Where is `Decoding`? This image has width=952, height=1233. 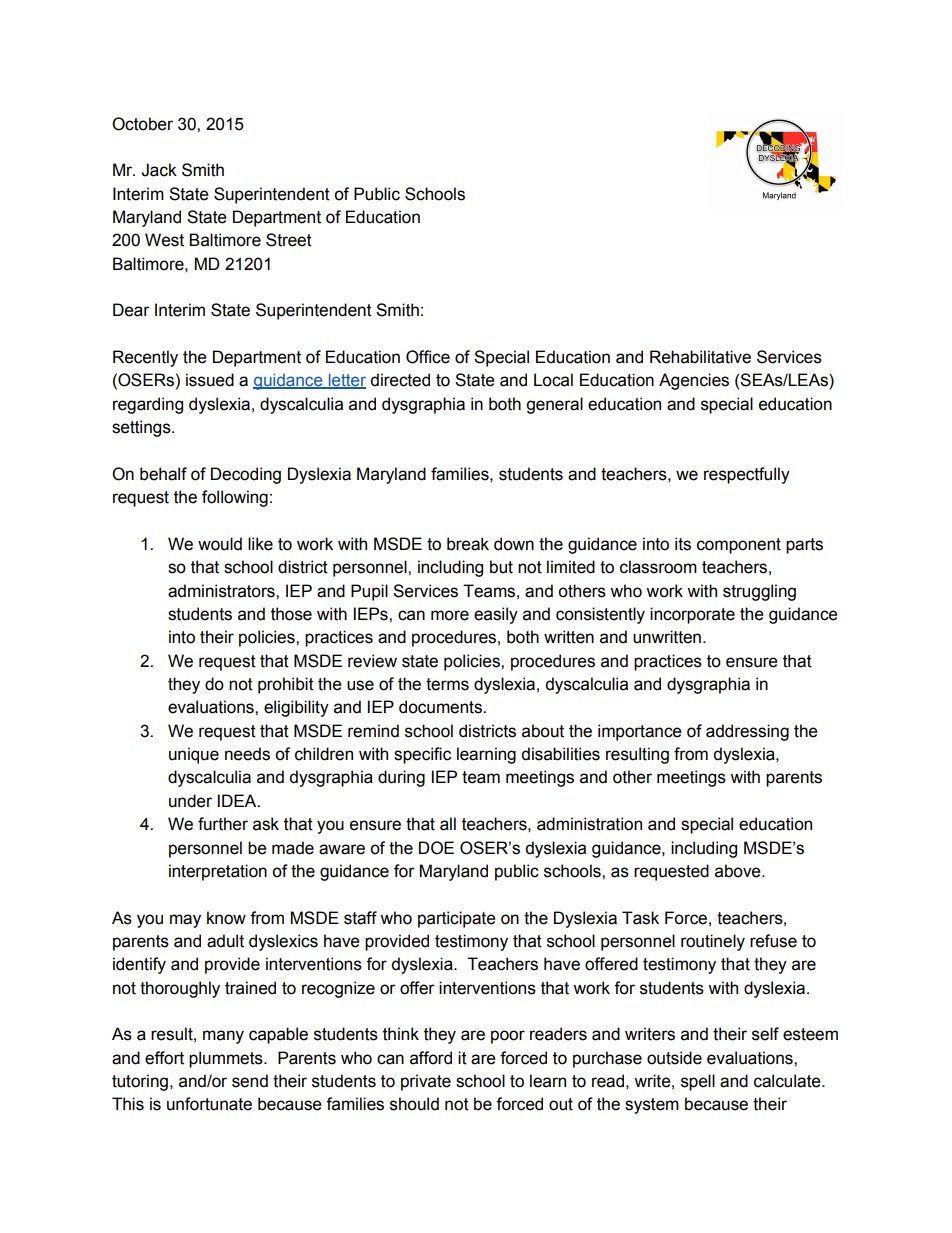 Decoding is located at coordinates (246, 475).
